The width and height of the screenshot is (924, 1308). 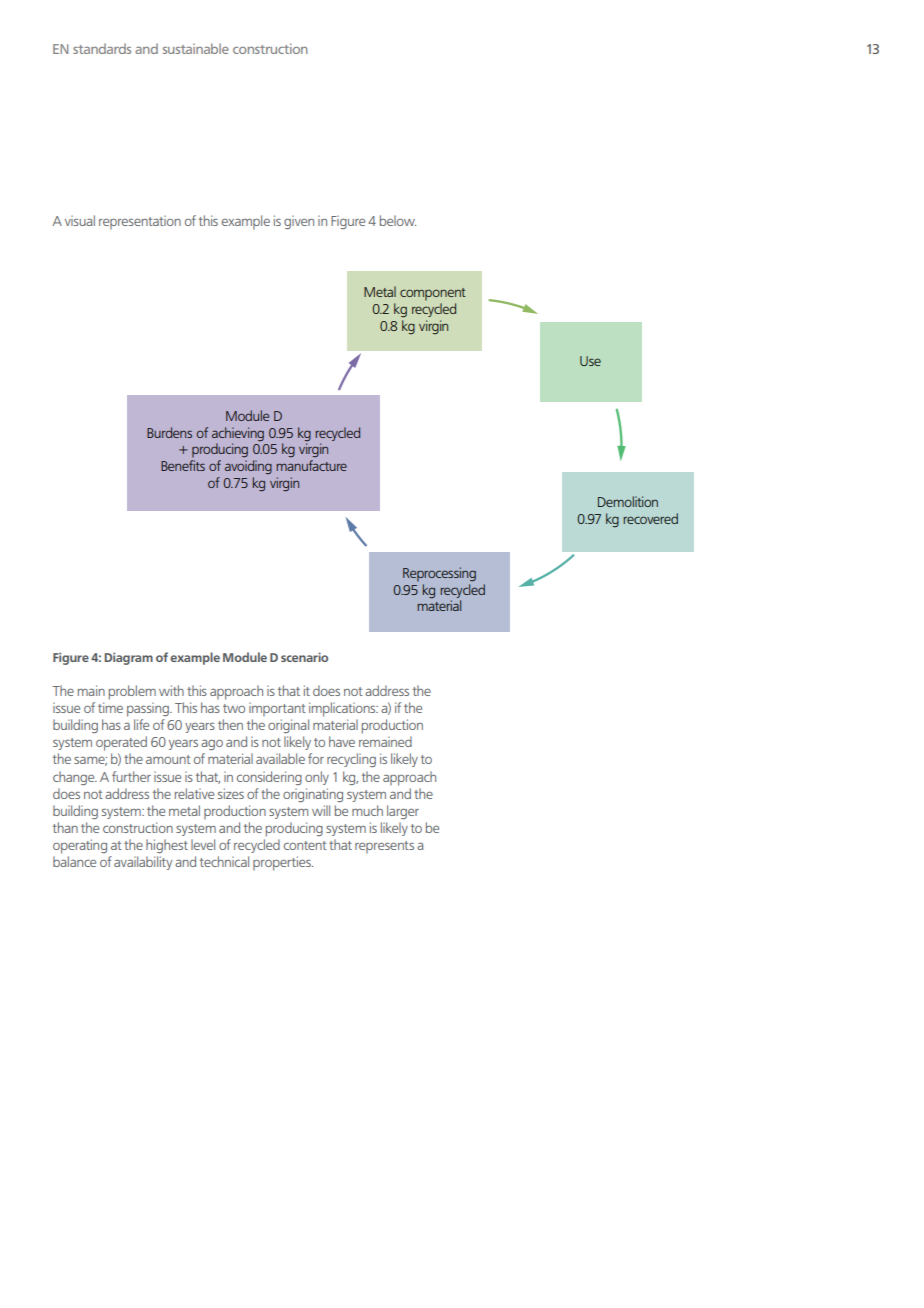 I want to click on manufacture, so click(x=311, y=465).
